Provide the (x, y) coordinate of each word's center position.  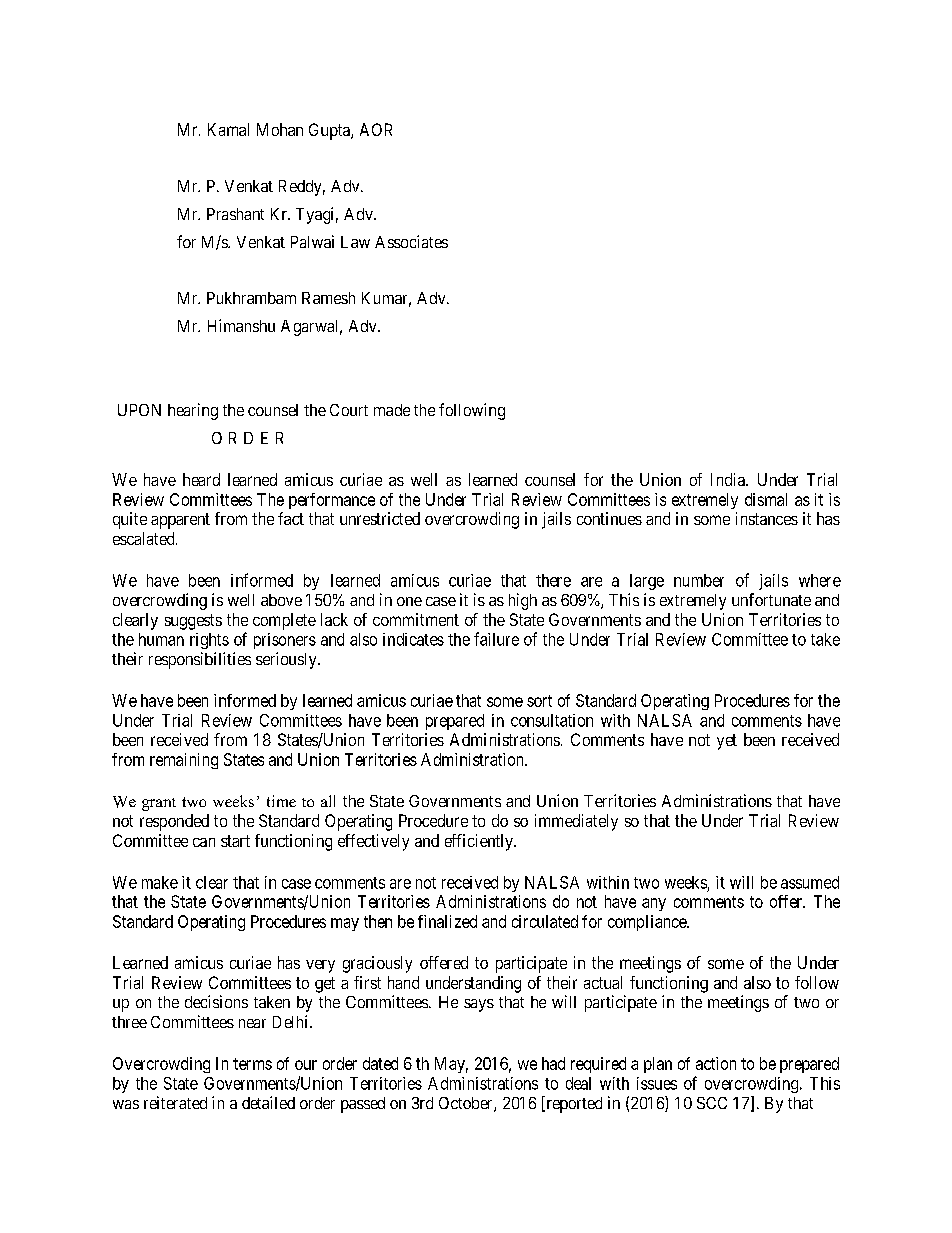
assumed (810, 882)
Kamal (228, 129)
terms (252, 1064)
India (729, 479)
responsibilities (200, 660)
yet (727, 742)
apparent (180, 521)
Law (355, 242)
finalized (447, 921)
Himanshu (241, 325)
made (392, 410)
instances (767, 518)
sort (539, 701)
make (160, 882)
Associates (411, 241)
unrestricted (380, 518)
